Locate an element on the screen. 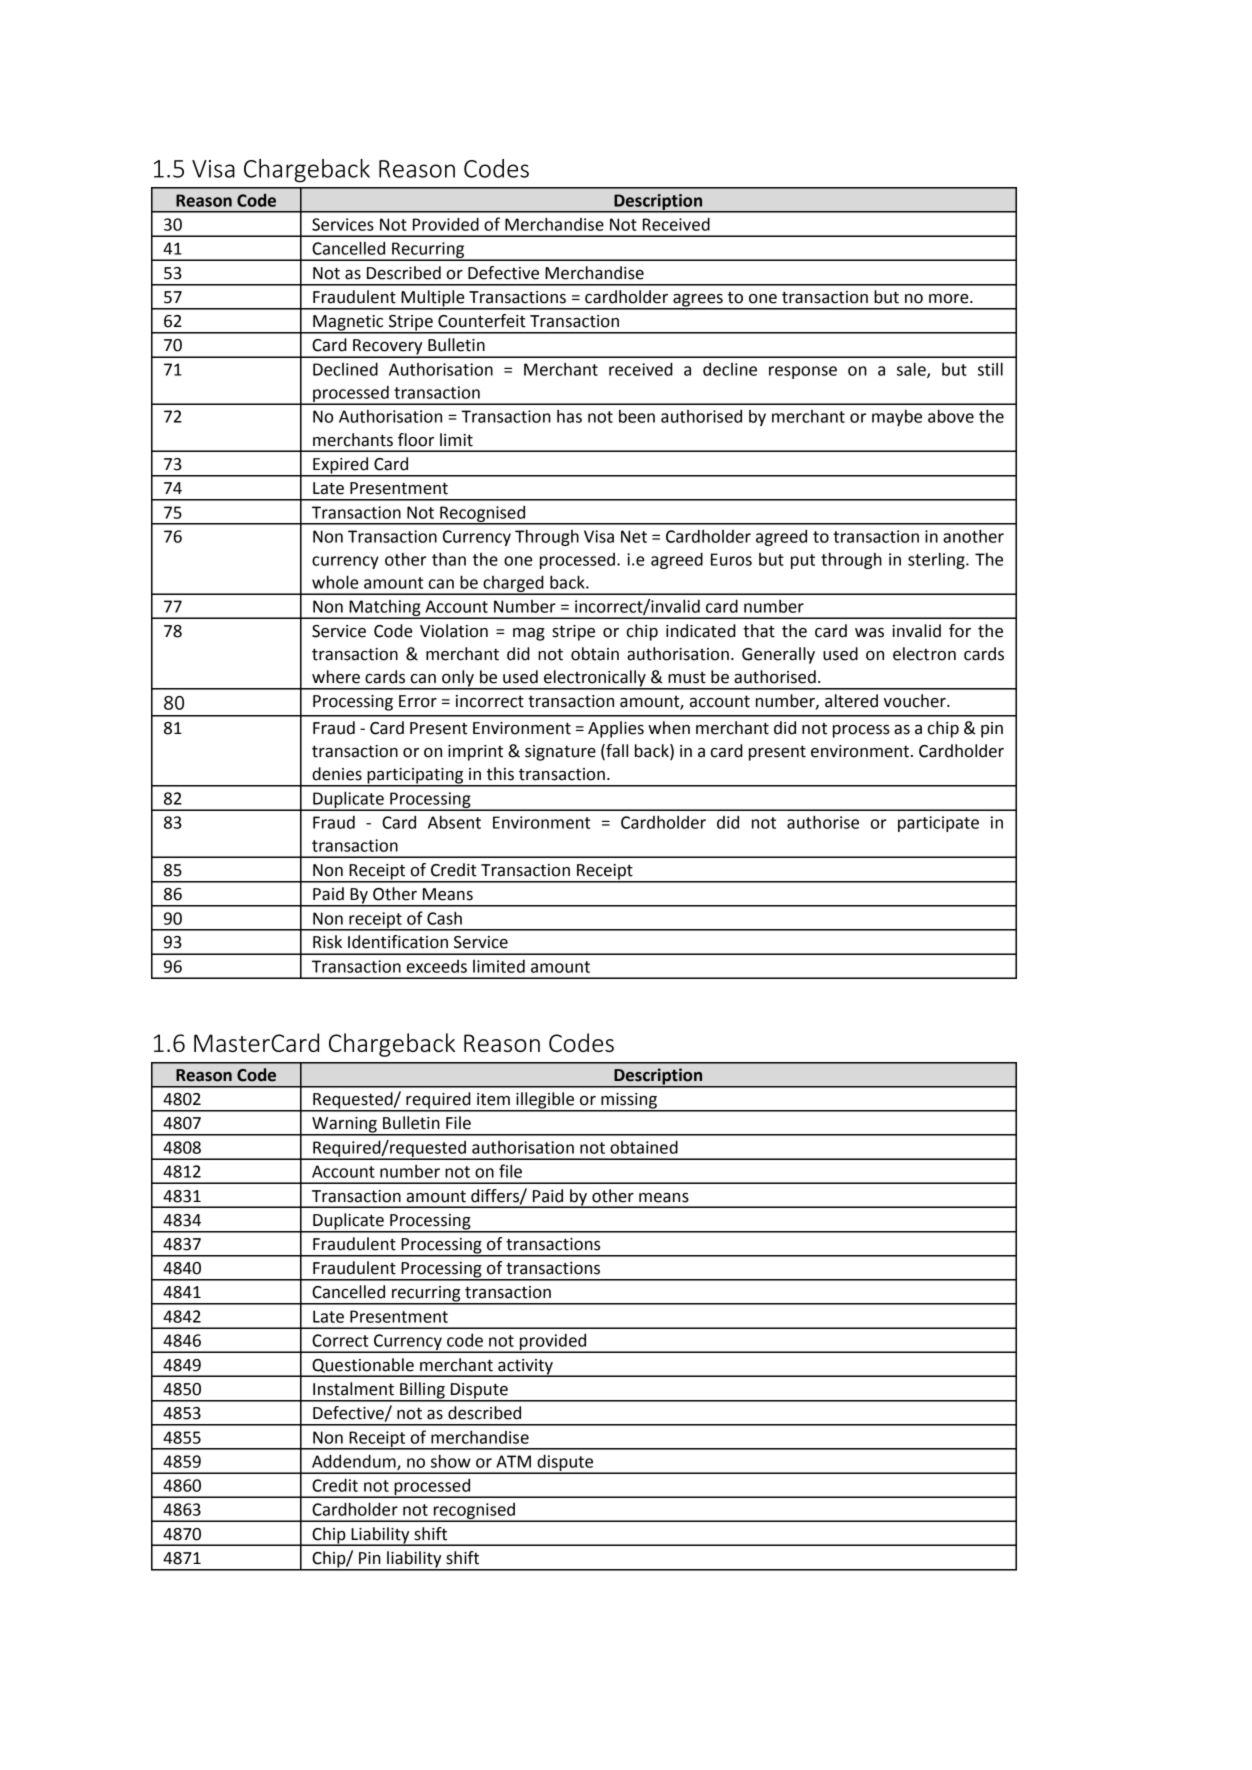 The image size is (1252, 1770). missing is located at coordinates (629, 1102).
